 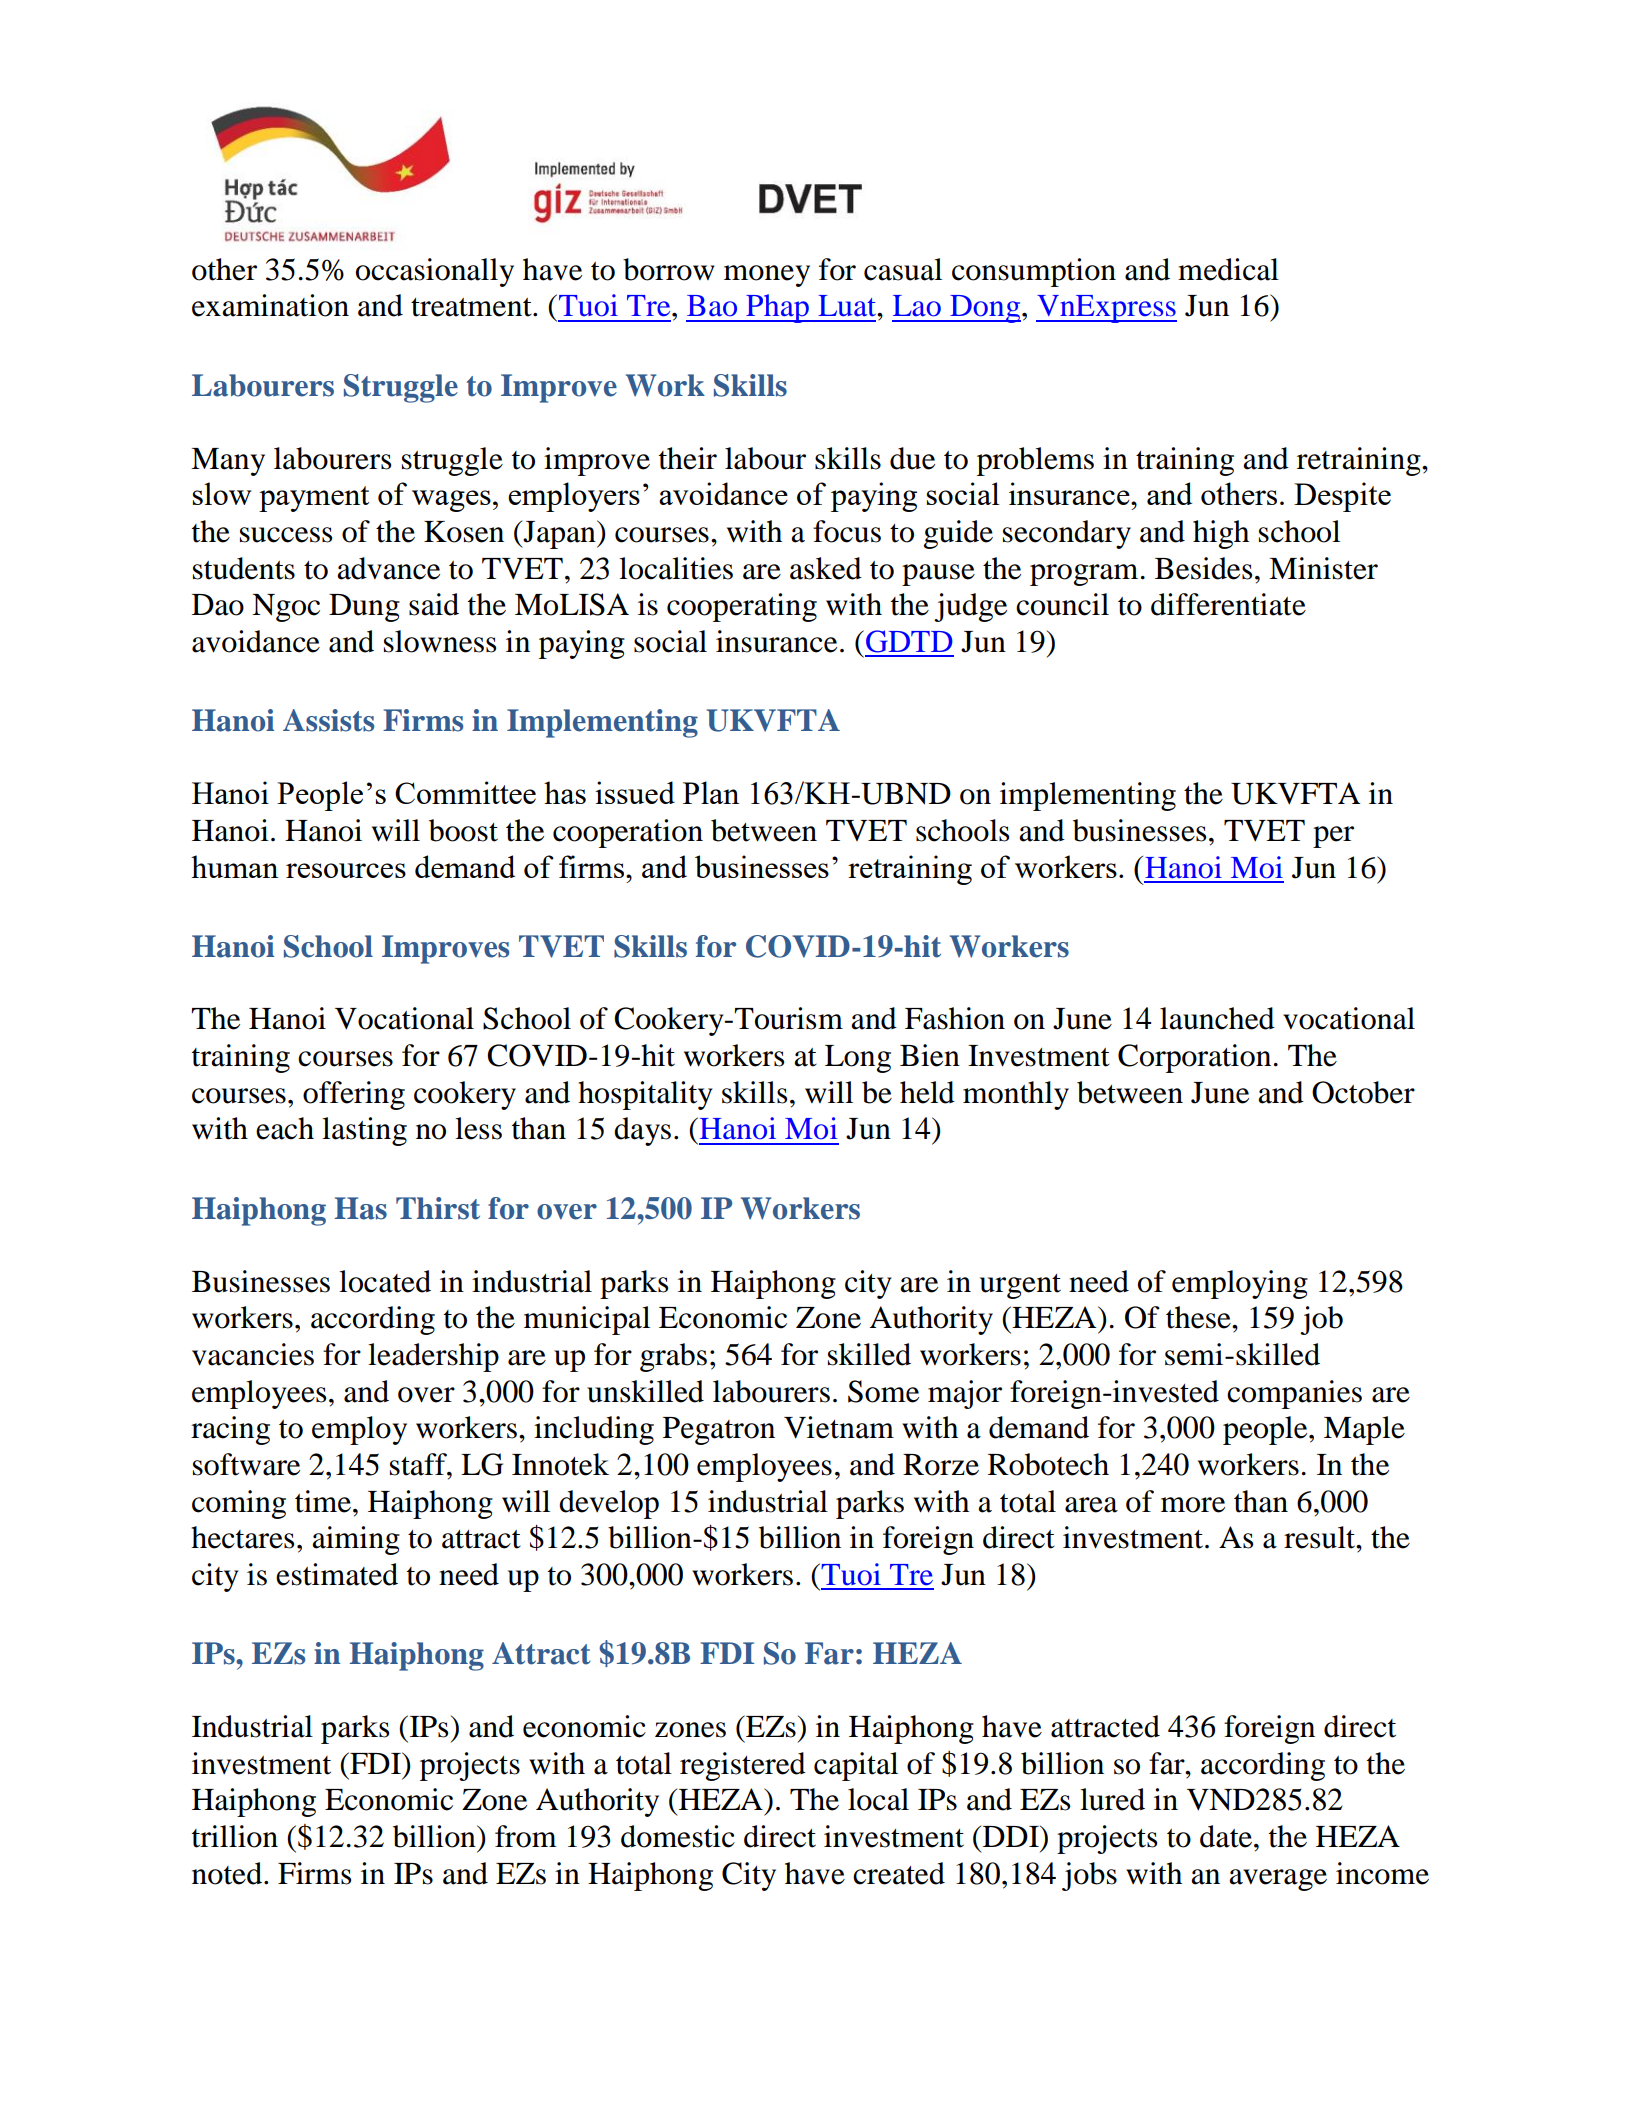 What do you see at coordinates (235, 1836) in the screenshot?
I see `trillion` at bounding box center [235, 1836].
